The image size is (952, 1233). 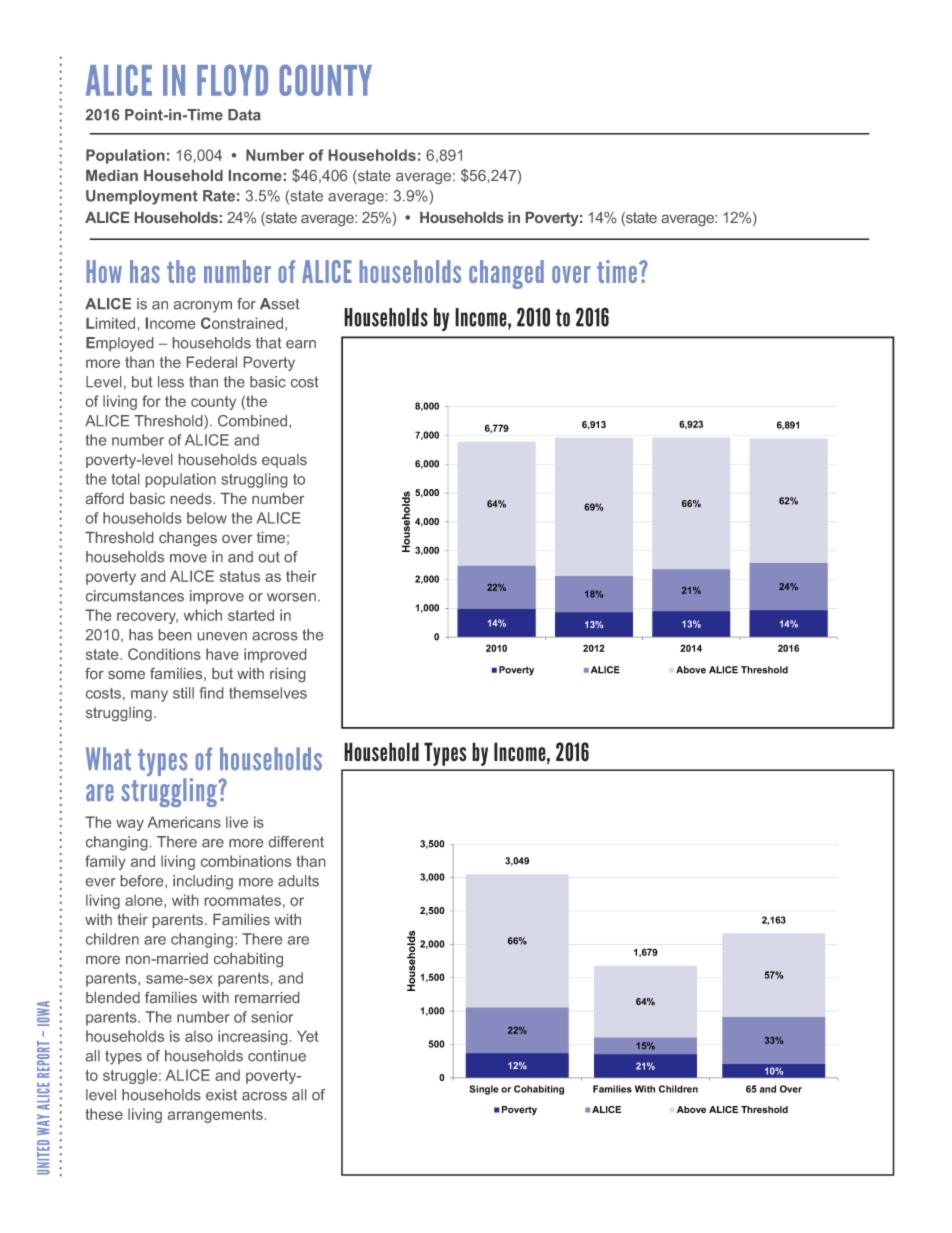 What do you see at coordinates (135, 596) in the image?
I see `circumstances` at bounding box center [135, 596].
